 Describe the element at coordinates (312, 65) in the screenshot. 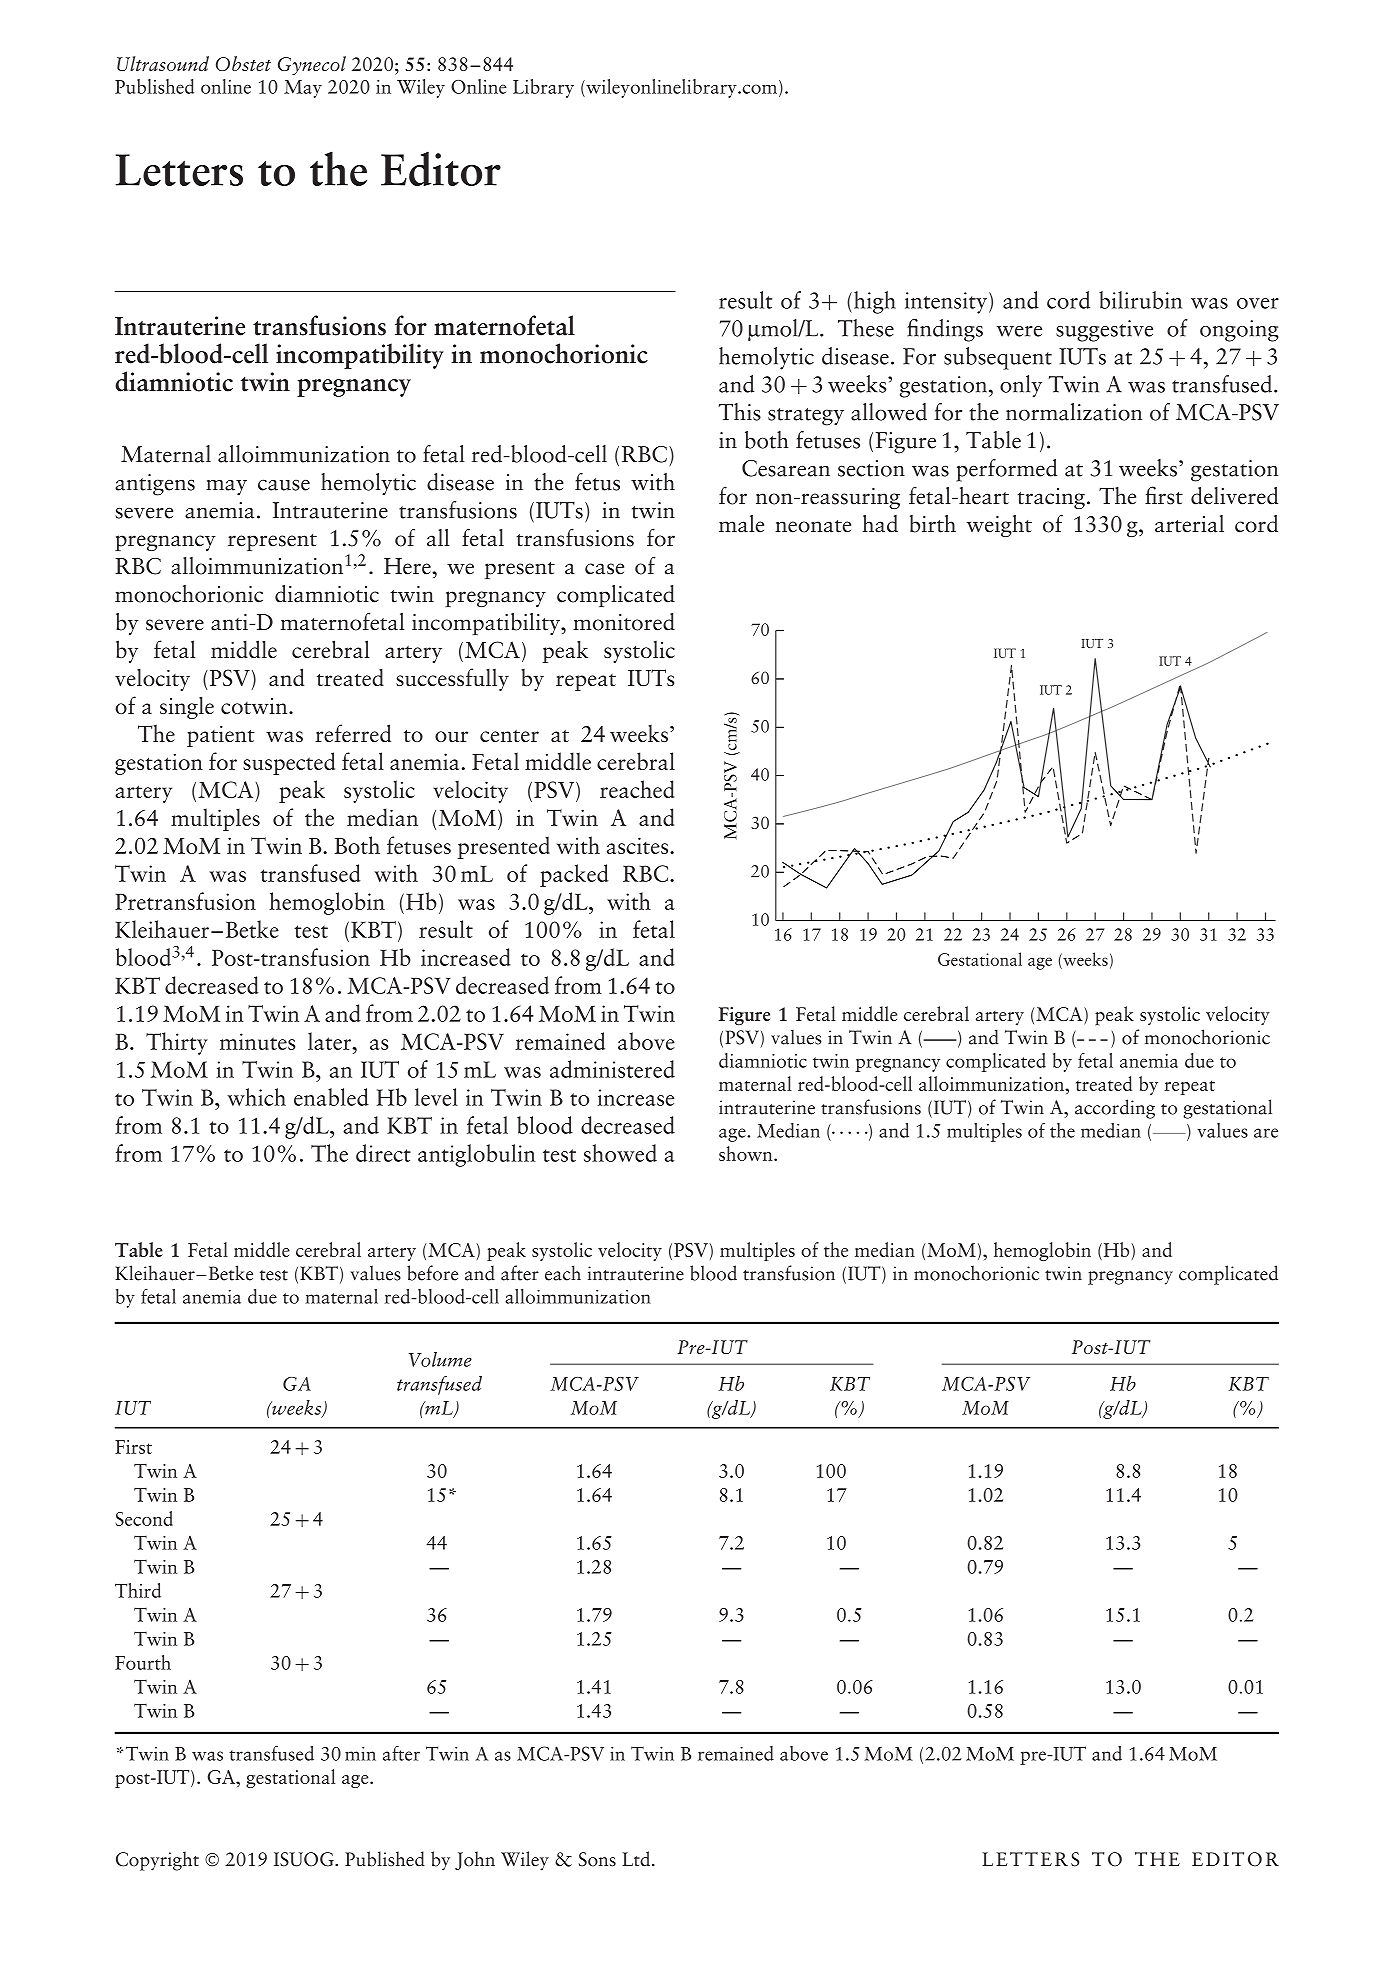

I see `Gynecol` at that location.
